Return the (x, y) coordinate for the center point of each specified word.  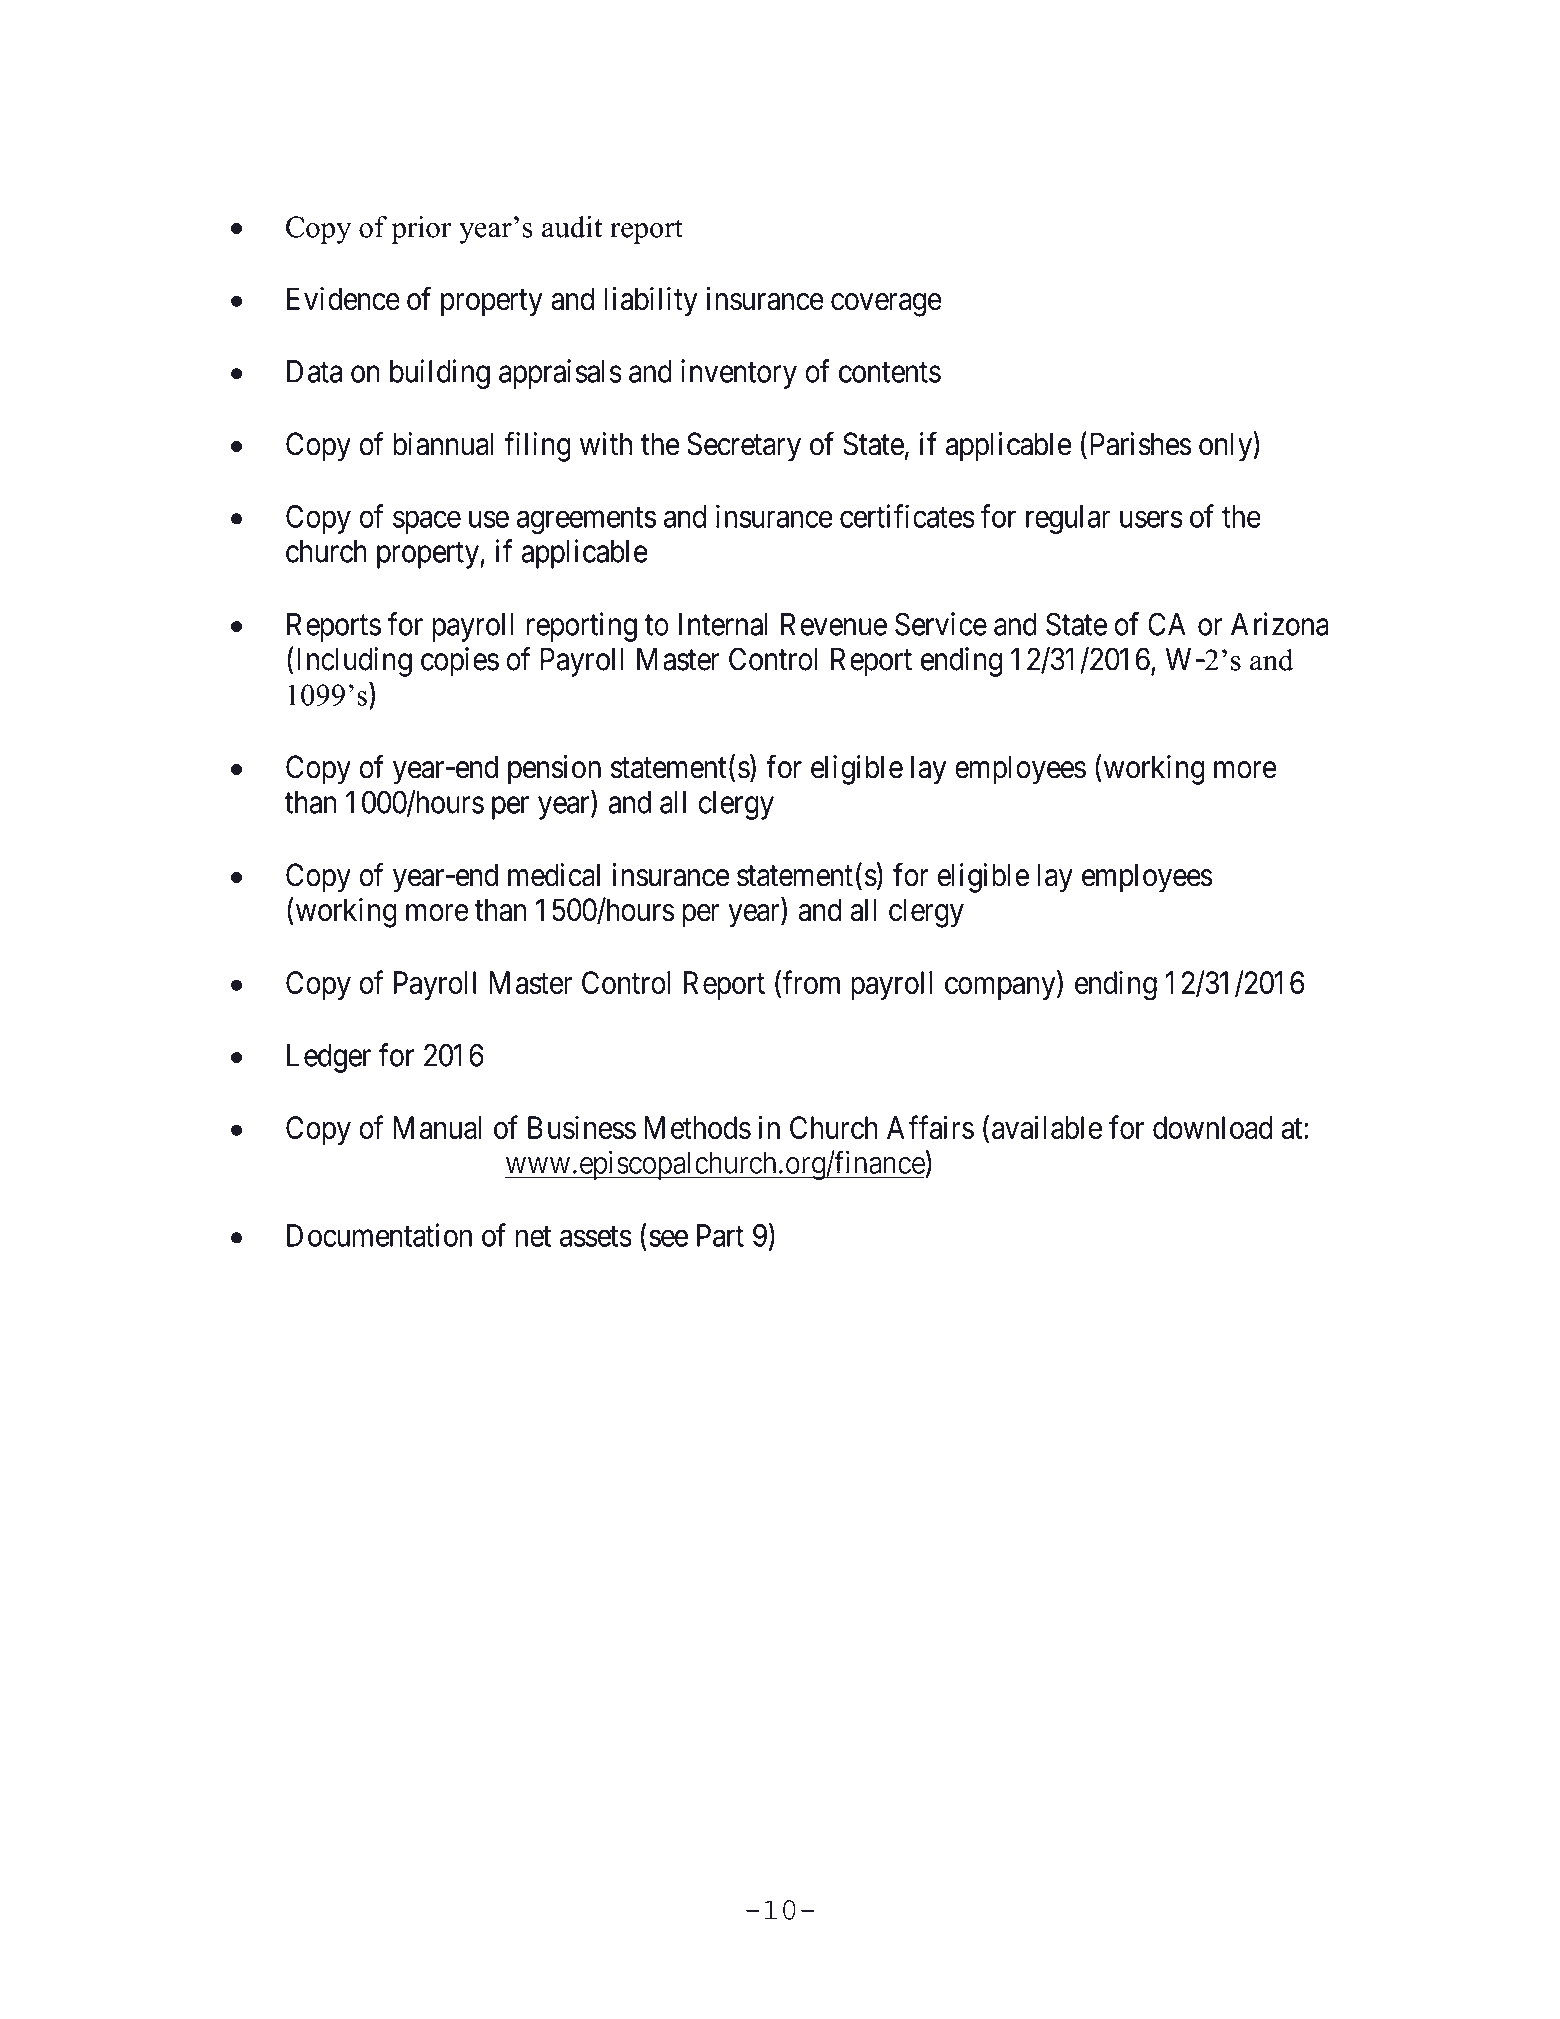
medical (554, 875)
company (1001, 988)
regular (1068, 519)
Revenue (834, 624)
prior (421, 230)
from (811, 982)
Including (352, 662)
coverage (886, 305)
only (1226, 447)
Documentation (379, 1235)
